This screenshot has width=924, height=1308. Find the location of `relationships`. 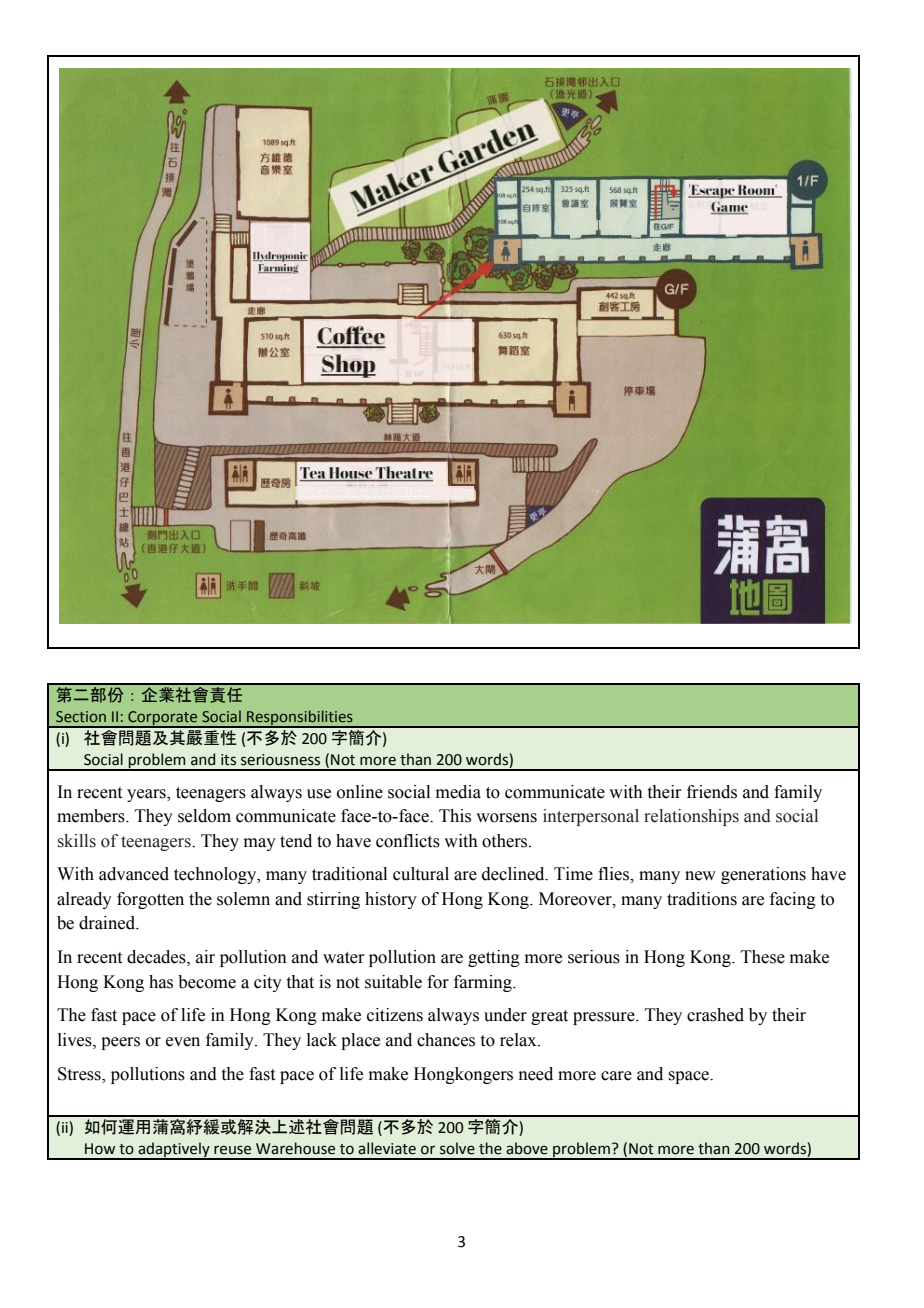

relationships is located at coordinates (691, 817).
